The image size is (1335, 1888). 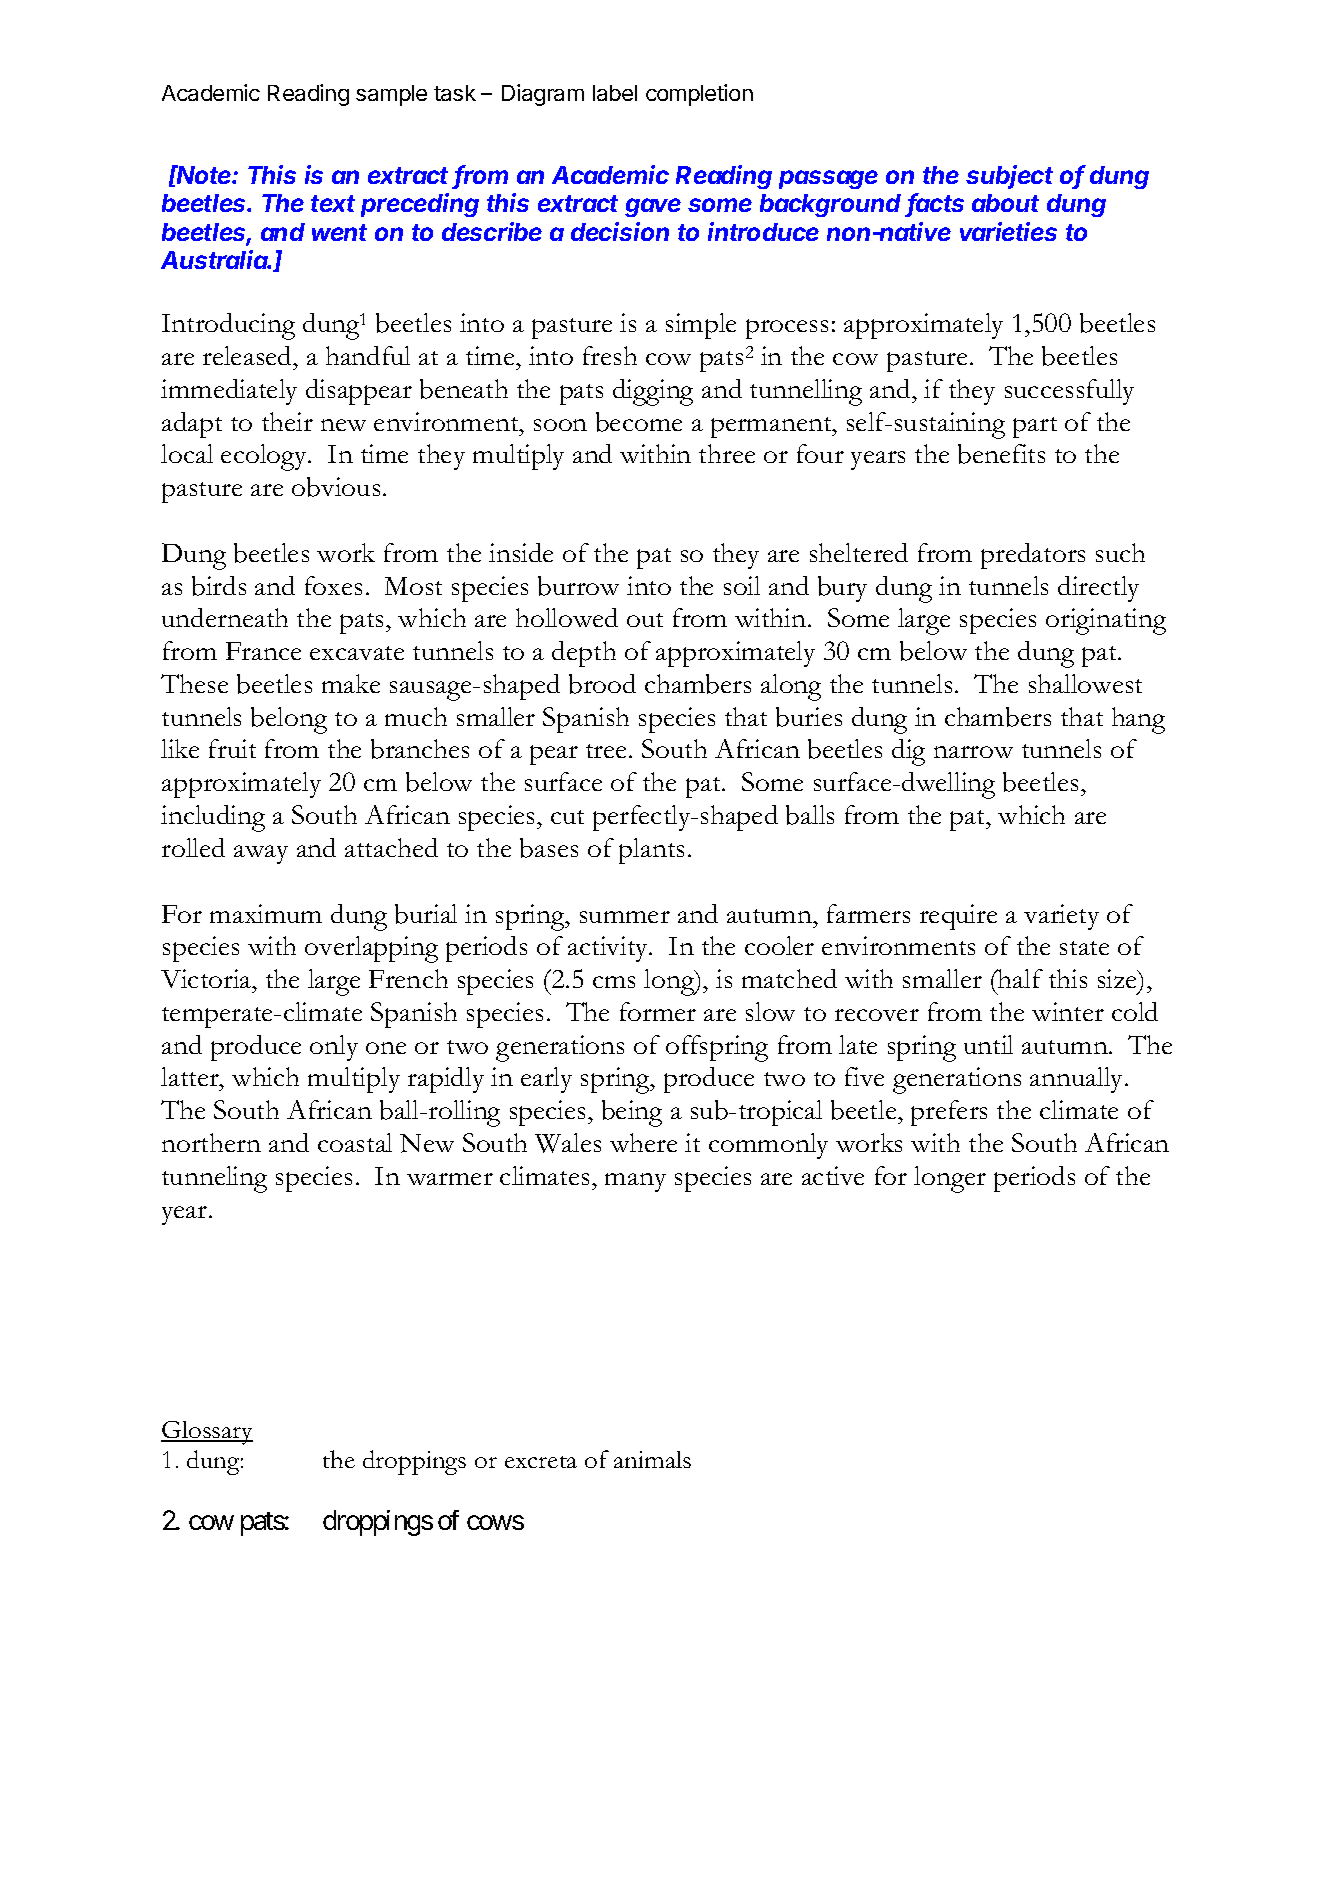 What do you see at coordinates (652, 1459) in the screenshot?
I see `animals` at bounding box center [652, 1459].
